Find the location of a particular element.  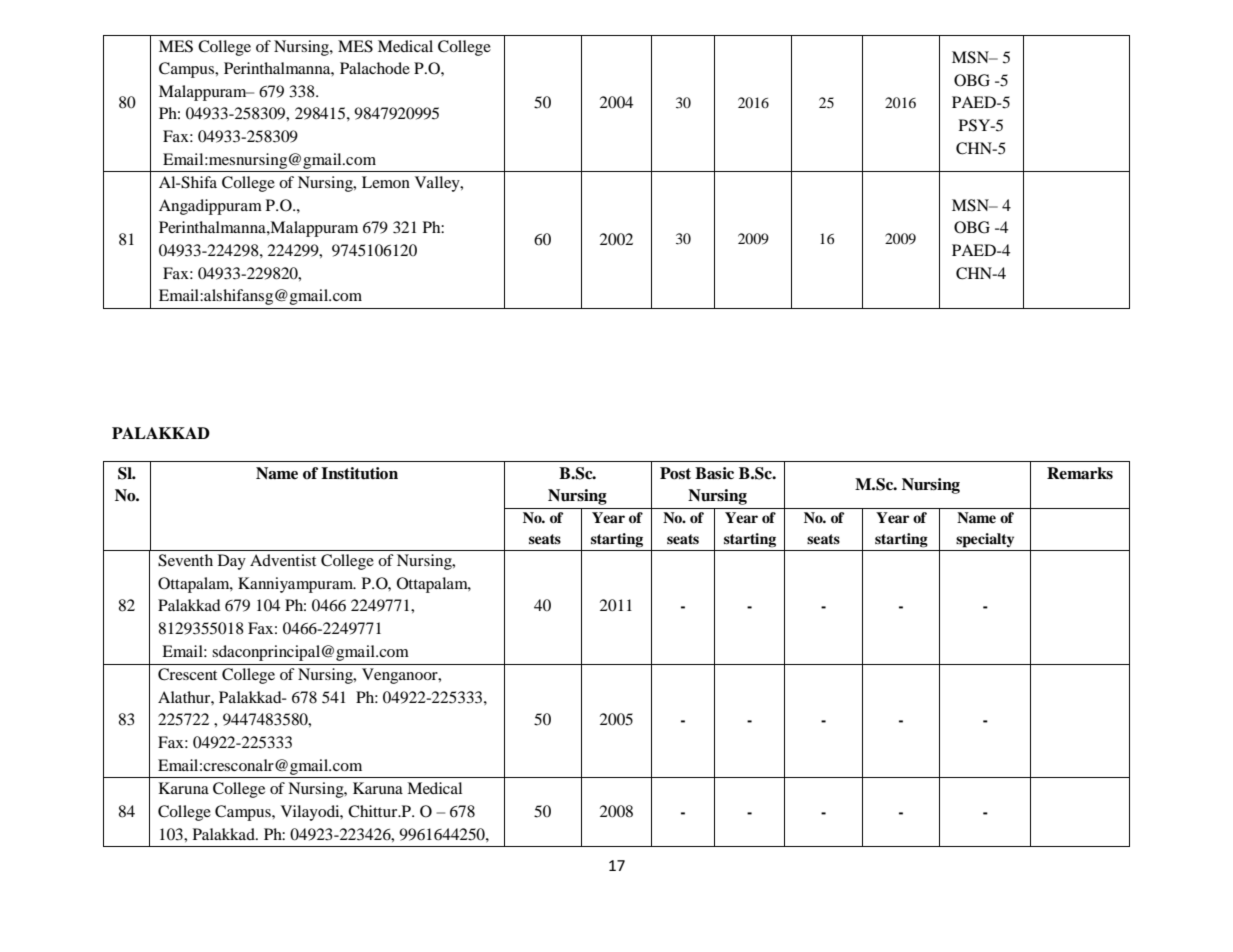

Institution is located at coordinates (359, 473).
